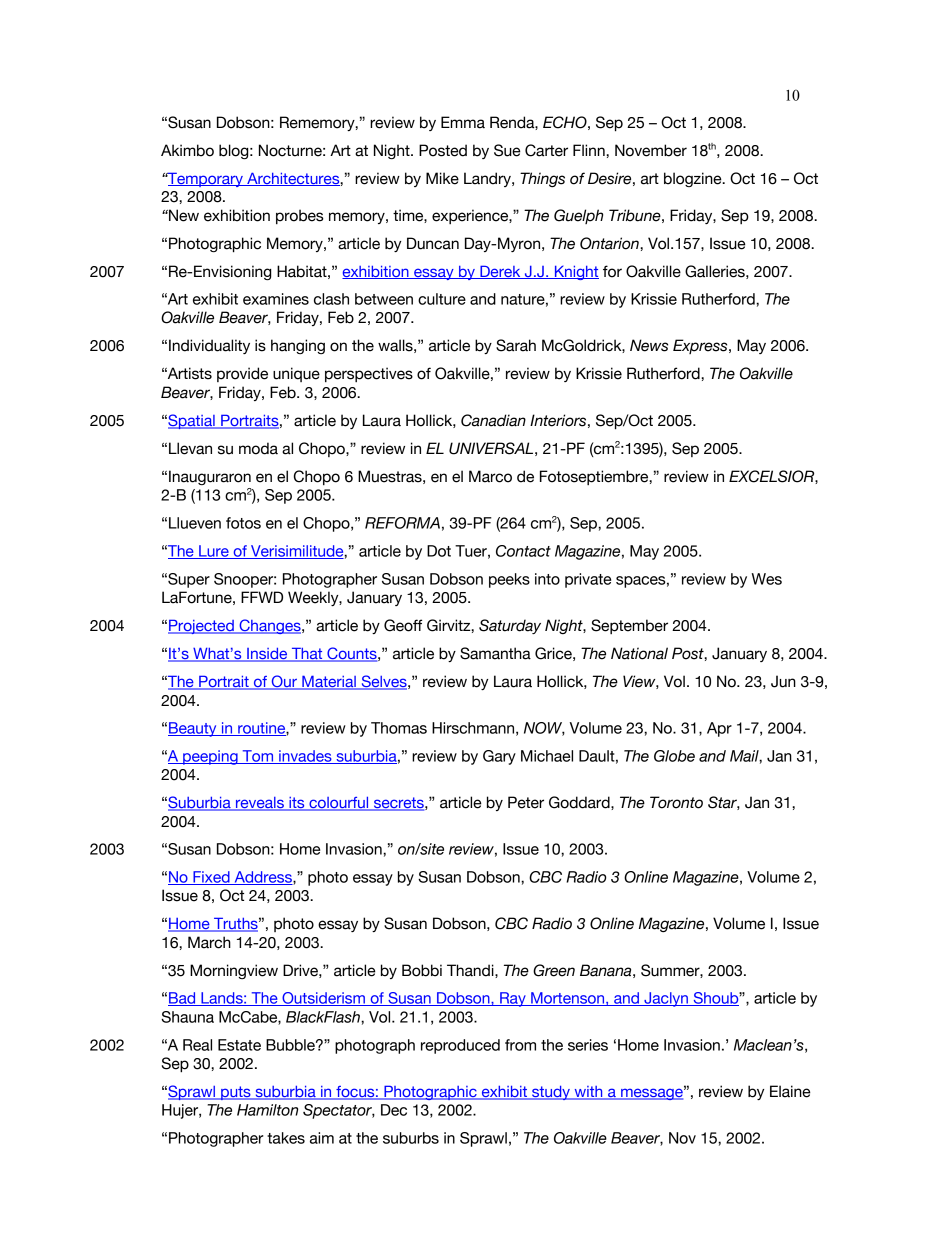 The image size is (952, 1233). I want to click on Wes, so click(767, 579).
